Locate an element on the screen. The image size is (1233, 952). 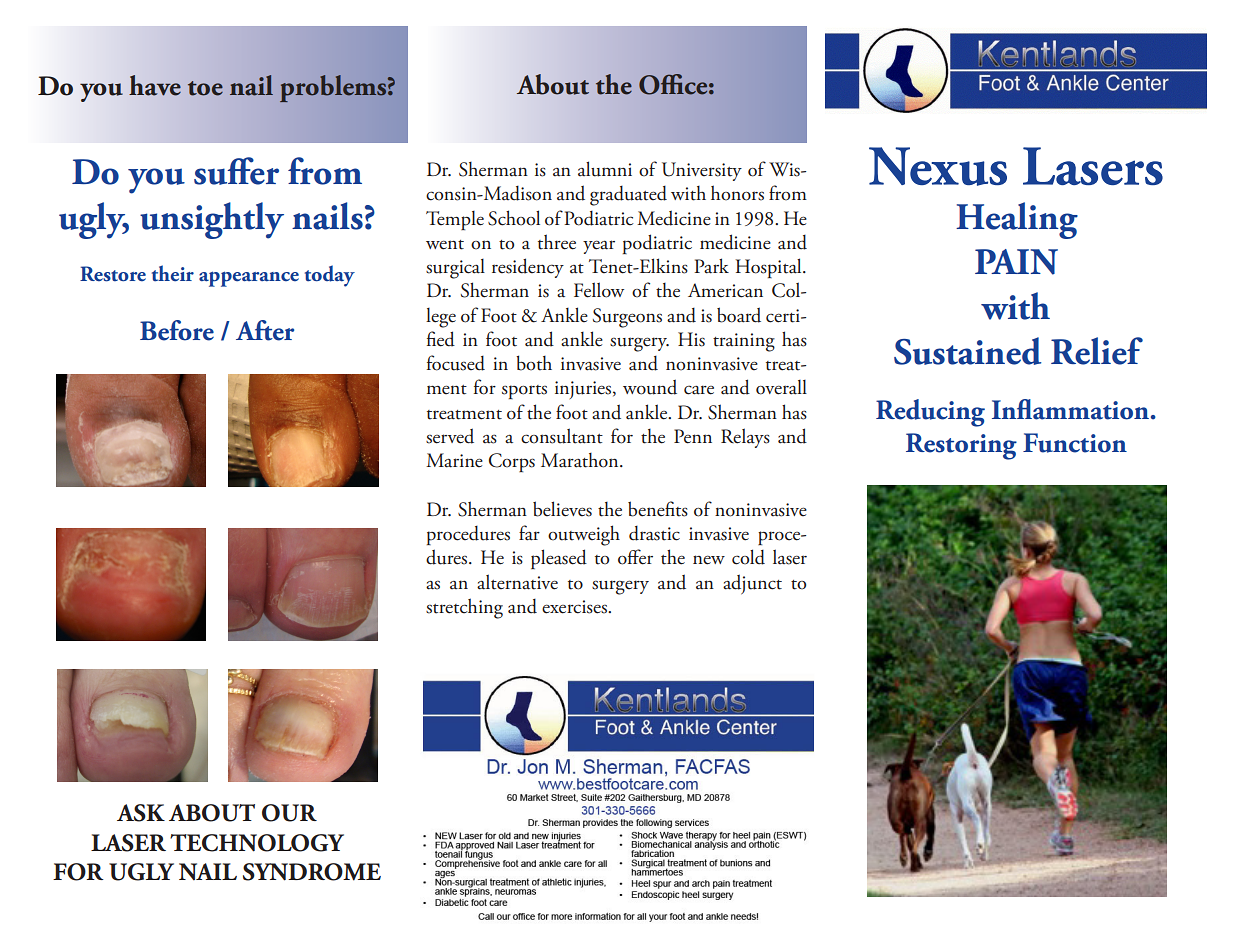
OUR is located at coordinates (289, 813).
